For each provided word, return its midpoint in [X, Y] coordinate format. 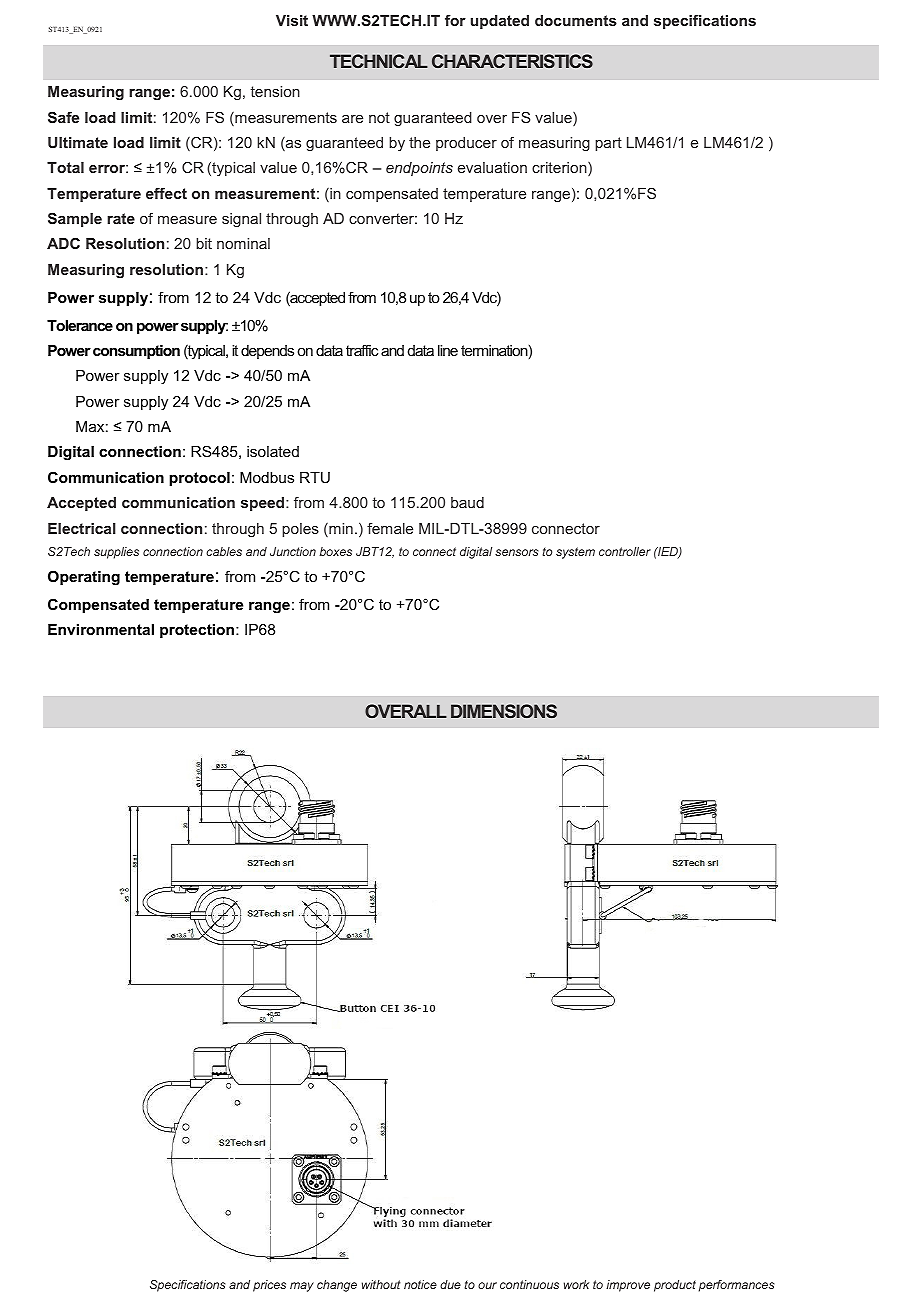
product [675, 1286]
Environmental [101, 629]
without [381, 1284]
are [352, 119]
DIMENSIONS [504, 711]
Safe [63, 117]
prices [269, 1286]
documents [576, 20]
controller [625, 551]
